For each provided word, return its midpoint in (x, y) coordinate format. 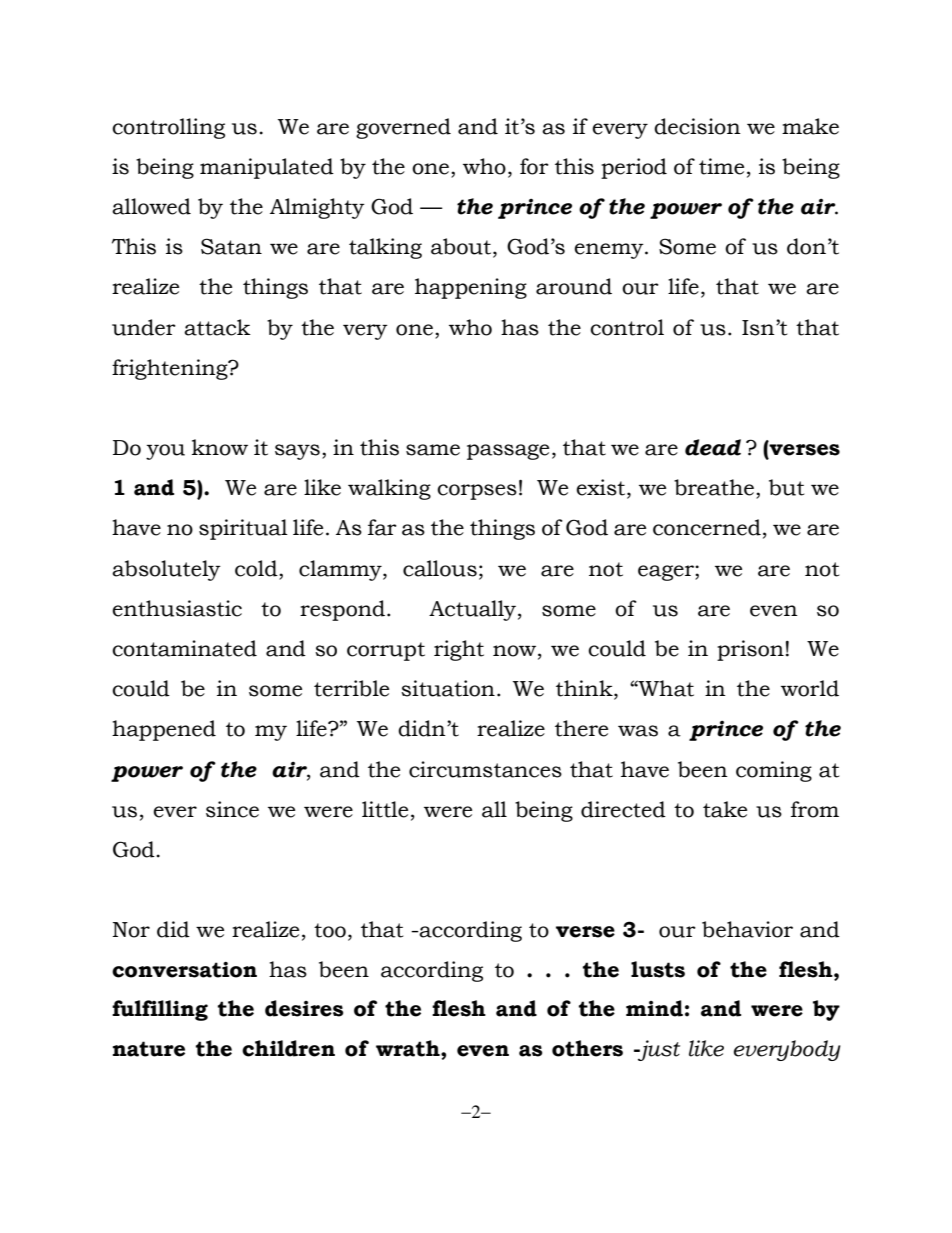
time (721, 166)
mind (654, 1008)
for (534, 166)
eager (667, 573)
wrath (409, 1048)
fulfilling (160, 1010)
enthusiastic (177, 608)
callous (440, 568)
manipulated (267, 168)
